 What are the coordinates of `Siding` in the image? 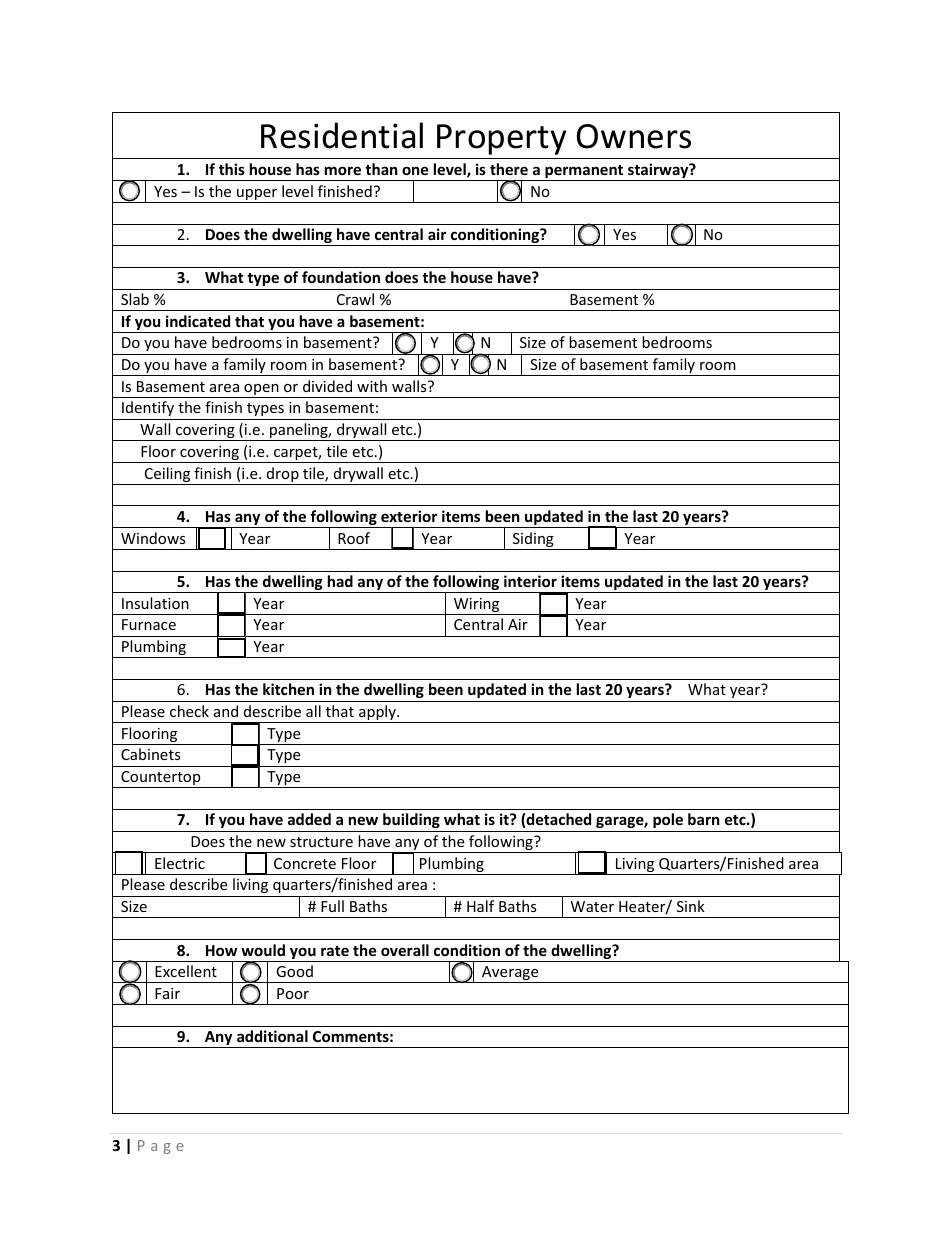 It's located at (533, 541).
